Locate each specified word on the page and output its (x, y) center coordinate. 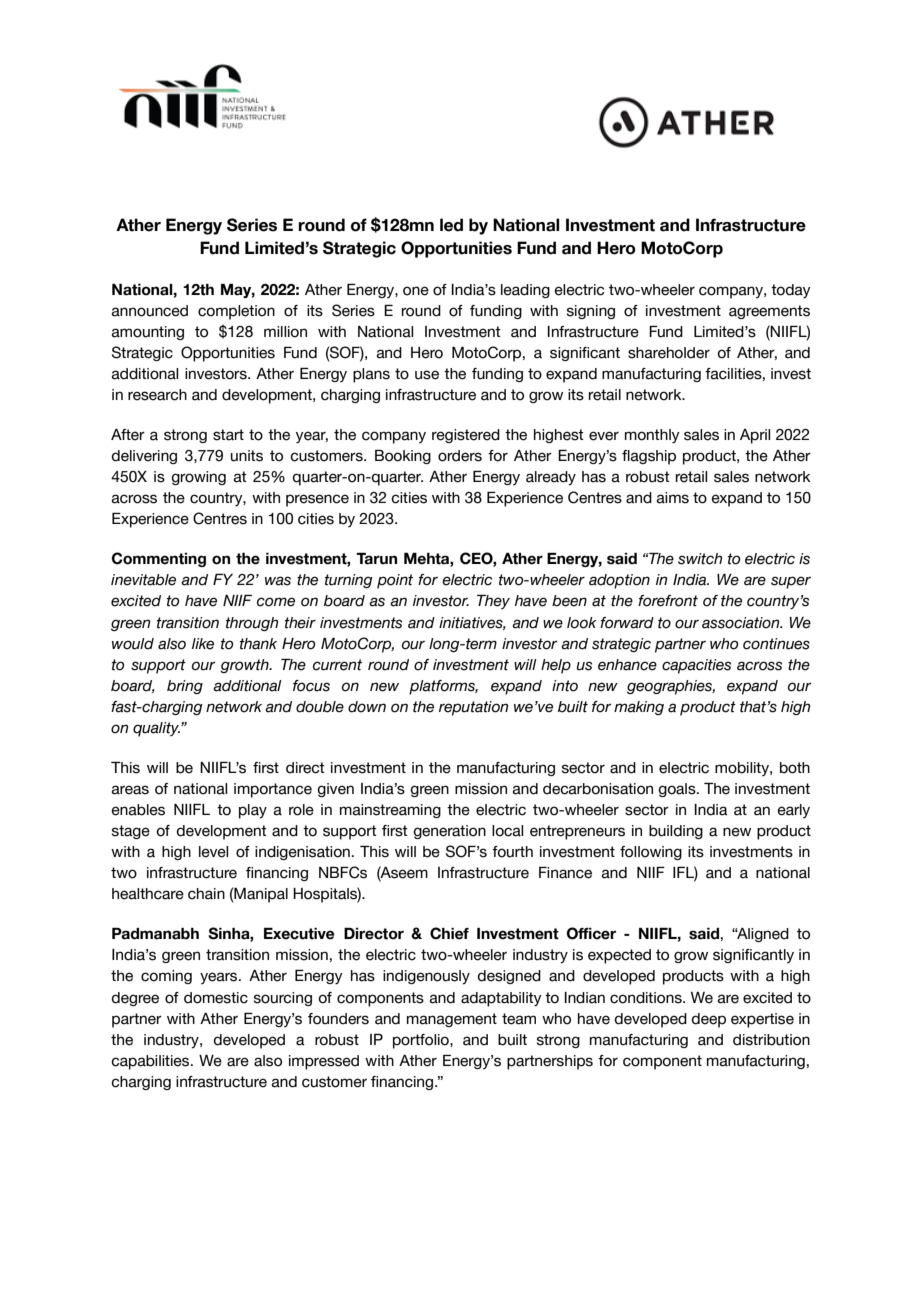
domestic (216, 998)
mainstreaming (390, 811)
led (451, 225)
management (452, 1020)
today (791, 291)
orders (460, 456)
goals (678, 790)
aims (673, 498)
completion (236, 312)
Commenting (159, 559)
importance (273, 790)
